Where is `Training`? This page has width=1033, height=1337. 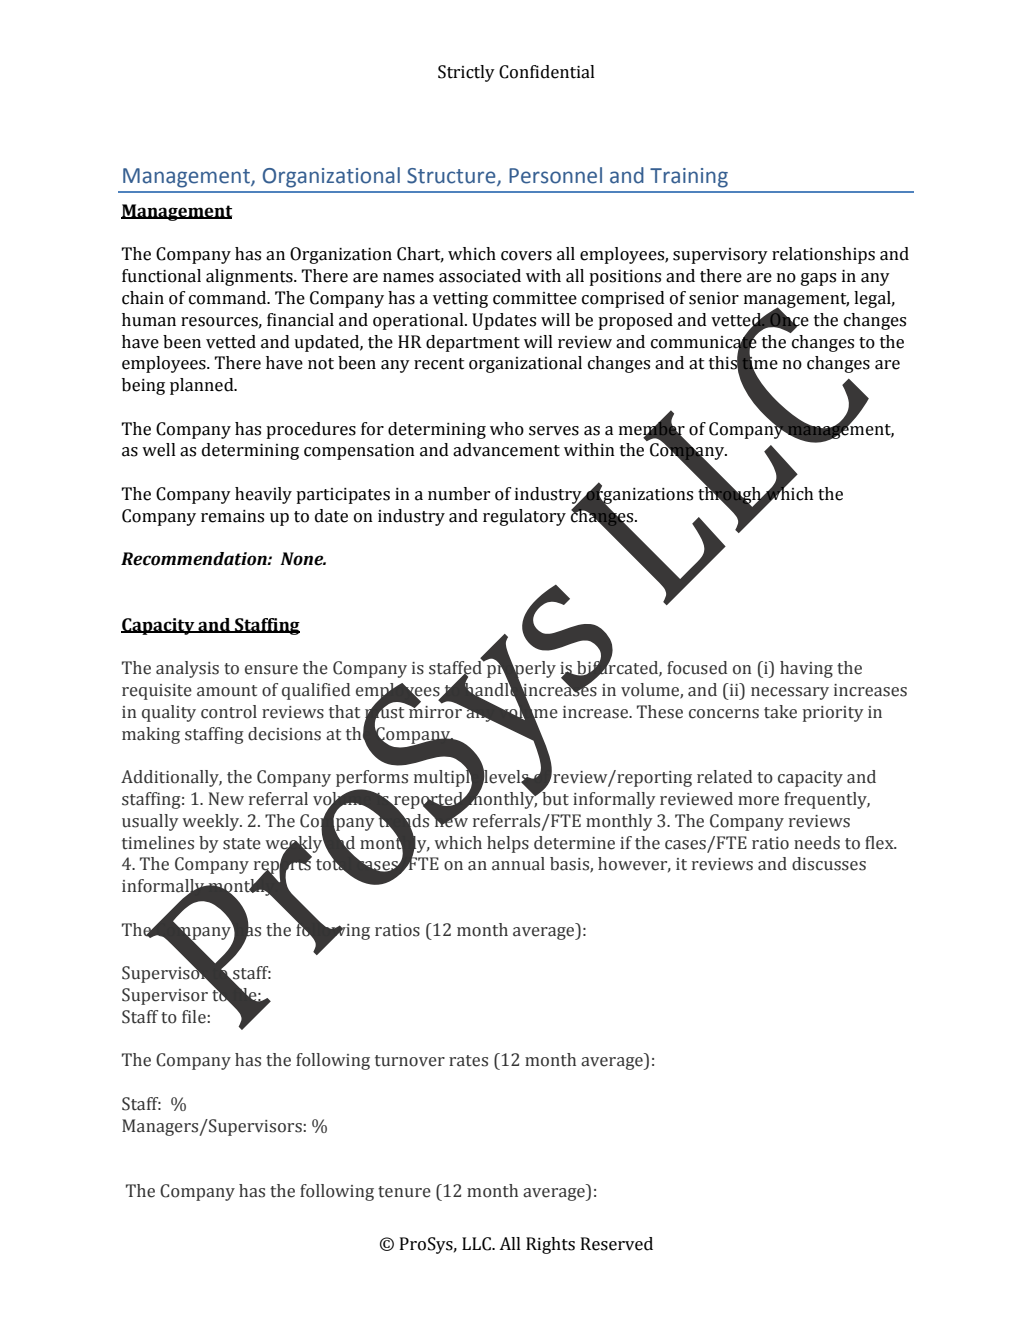 Training is located at coordinates (689, 178).
